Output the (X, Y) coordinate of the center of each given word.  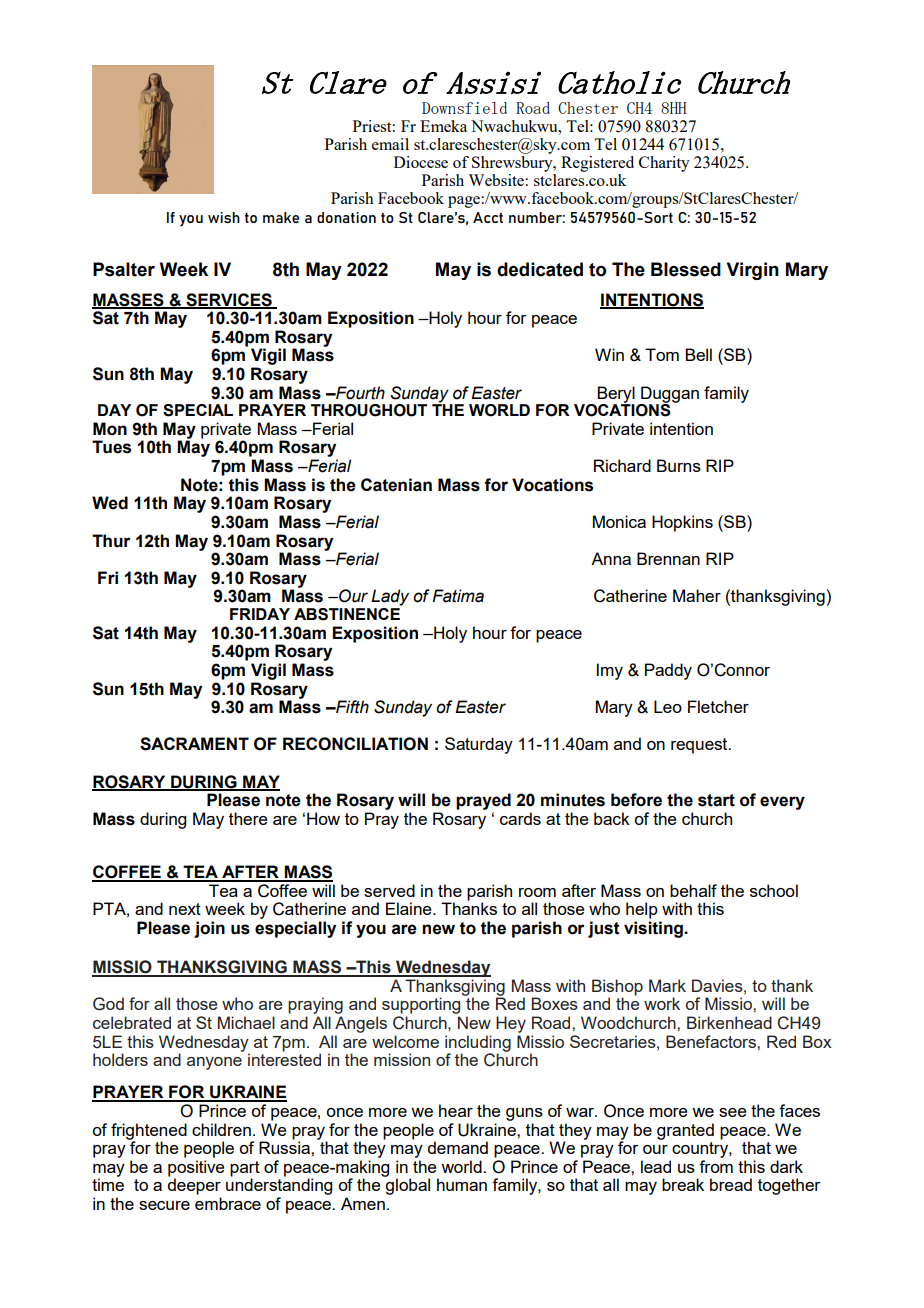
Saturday (479, 745)
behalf (693, 890)
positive (196, 1169)
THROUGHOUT (369, 410)
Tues (111, 447)
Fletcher (718, 706)
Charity (664, 164)
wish (224, 217)
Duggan (669, 395)
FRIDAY (260, 614)
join (209, 929)
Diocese (421, 162)
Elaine (410, 908)
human (462, 1184)
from (716, 1166)
